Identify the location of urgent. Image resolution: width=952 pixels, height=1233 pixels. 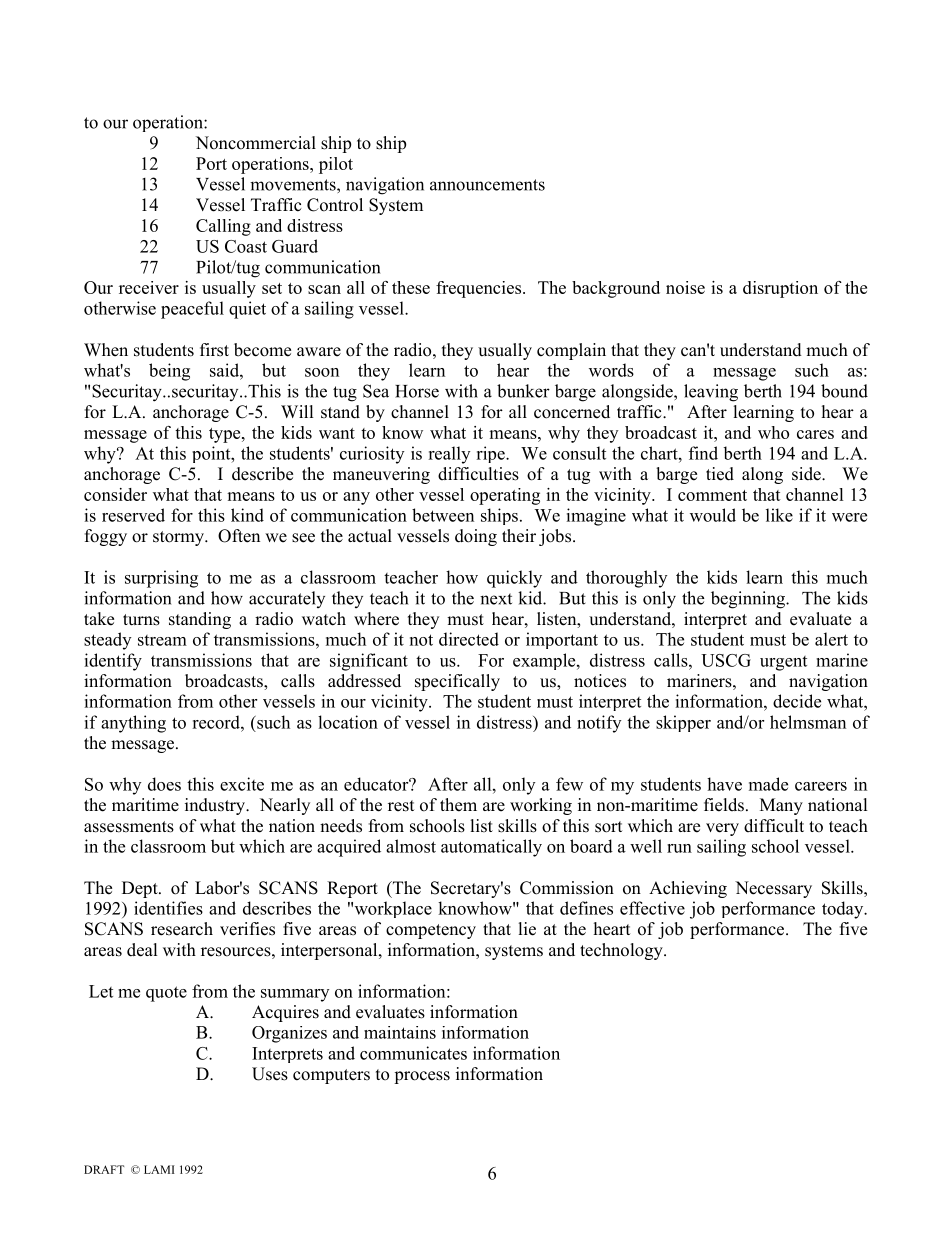
(783, 663).
